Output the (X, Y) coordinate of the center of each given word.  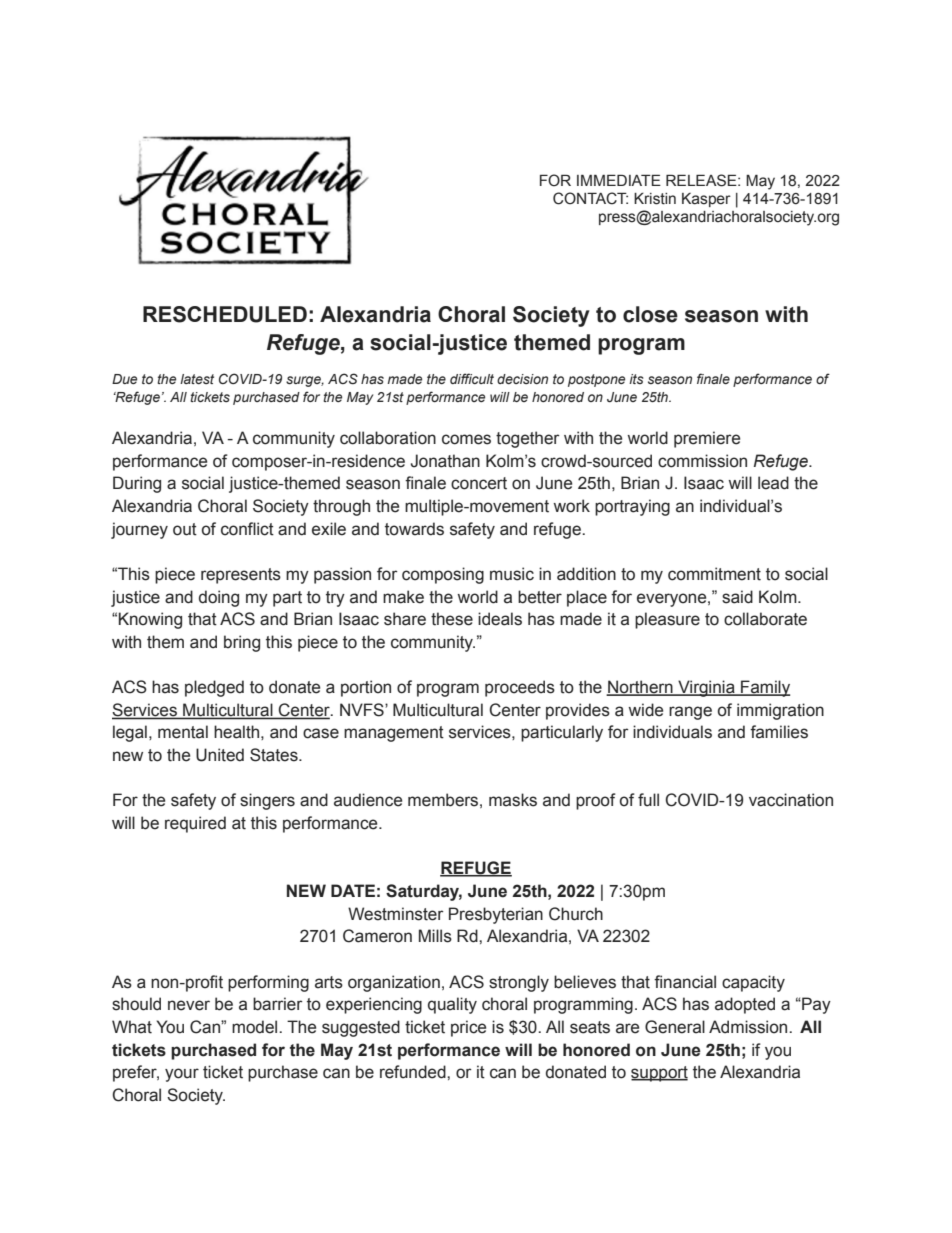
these (452, 619)
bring (242, 643)
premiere (707, 439)
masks (513, 800)
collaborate (765, 619)
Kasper (706, 200)
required (195, 824)
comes (466, 439)
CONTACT (590, 198)
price (468, 1028)
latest (197, 379)
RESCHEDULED (225, 314)
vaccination (791, 800)
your (182, 1075)
